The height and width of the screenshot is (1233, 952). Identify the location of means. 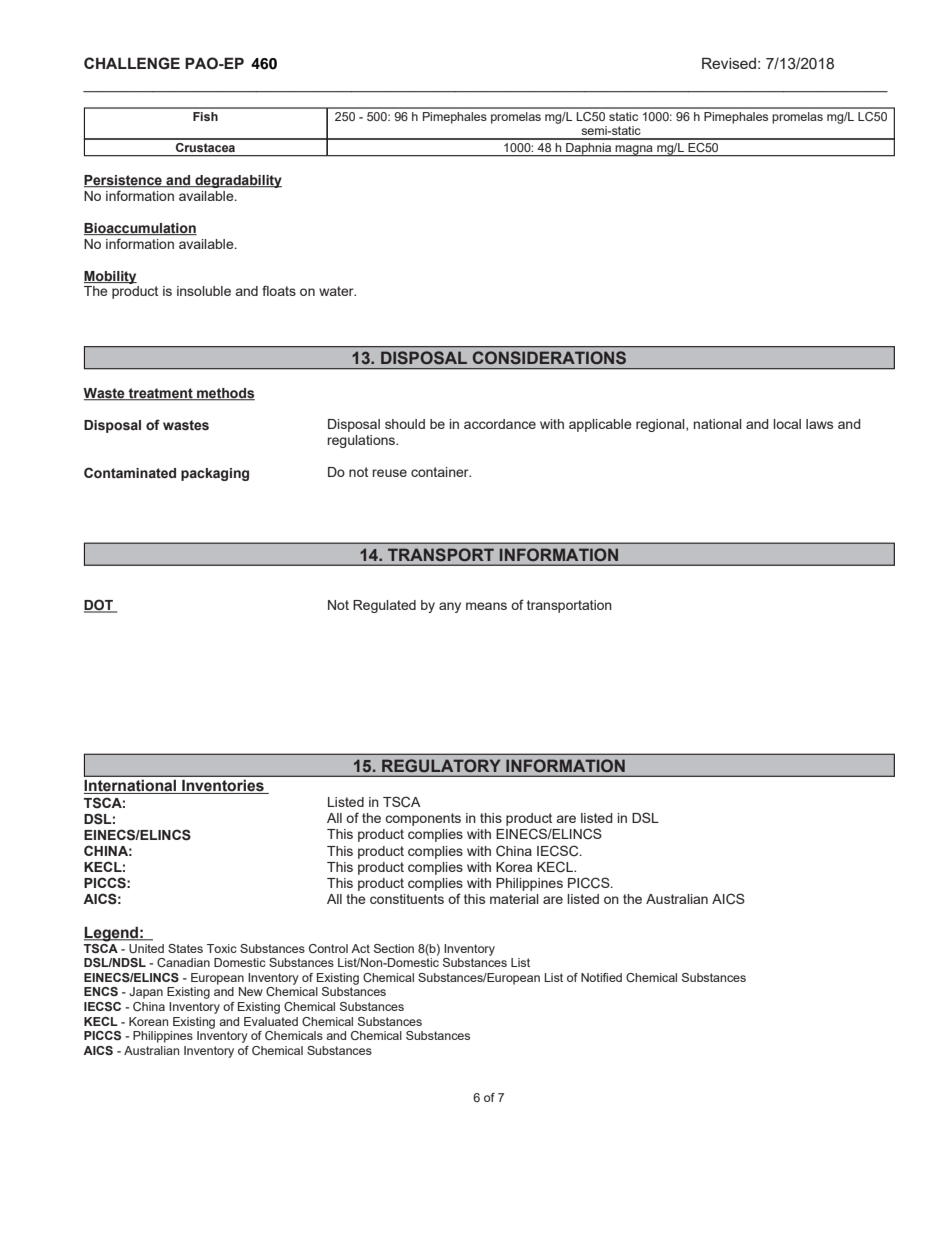
(486, 606).
